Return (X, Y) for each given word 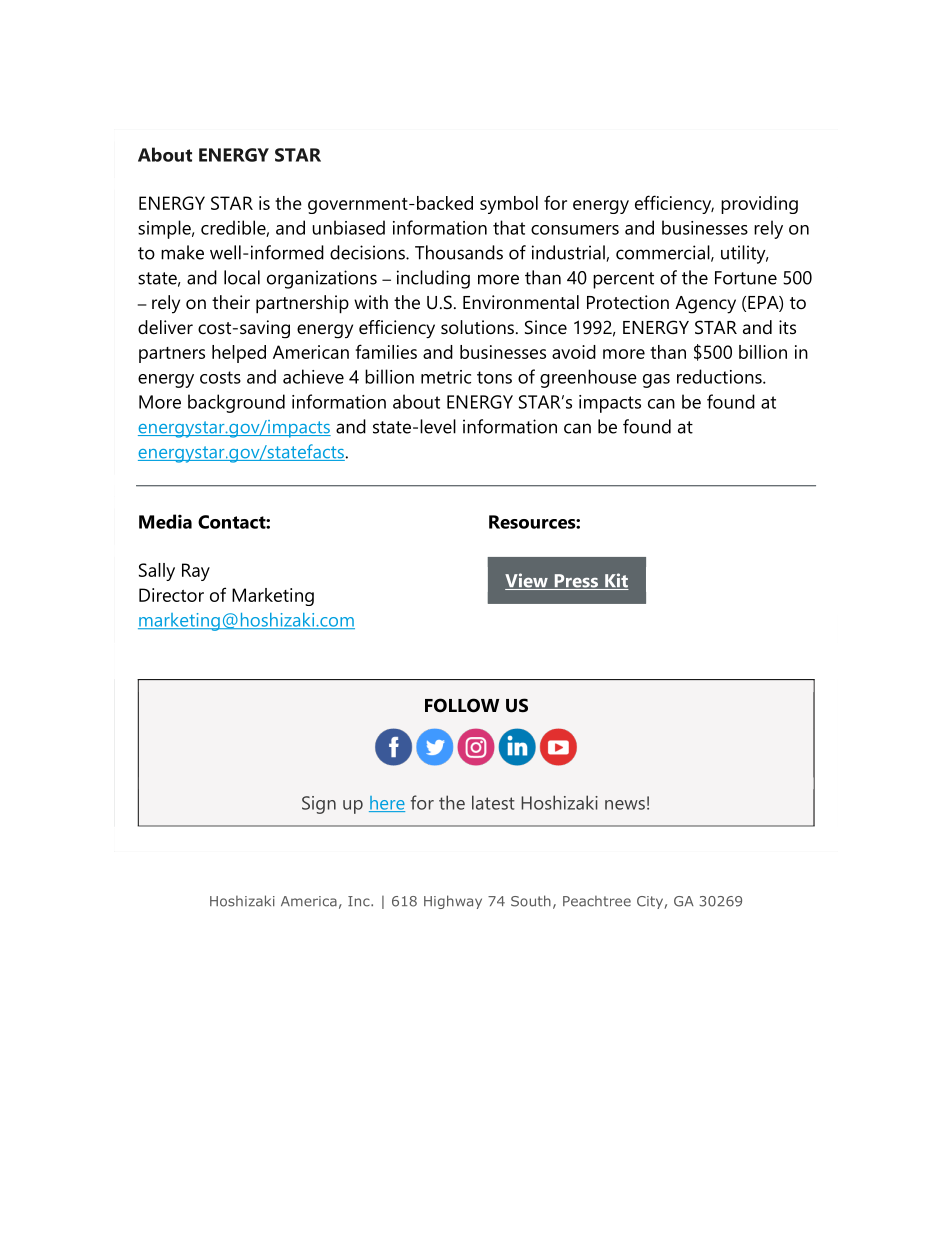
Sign (319, 805)
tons (494, 377)
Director (171, 595)
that (509, 227)
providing (759, 205)
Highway (453, 902)
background (236, 403)
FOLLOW (462, 705)
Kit (616, 581)
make (182, 252)
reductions (720, 376)
